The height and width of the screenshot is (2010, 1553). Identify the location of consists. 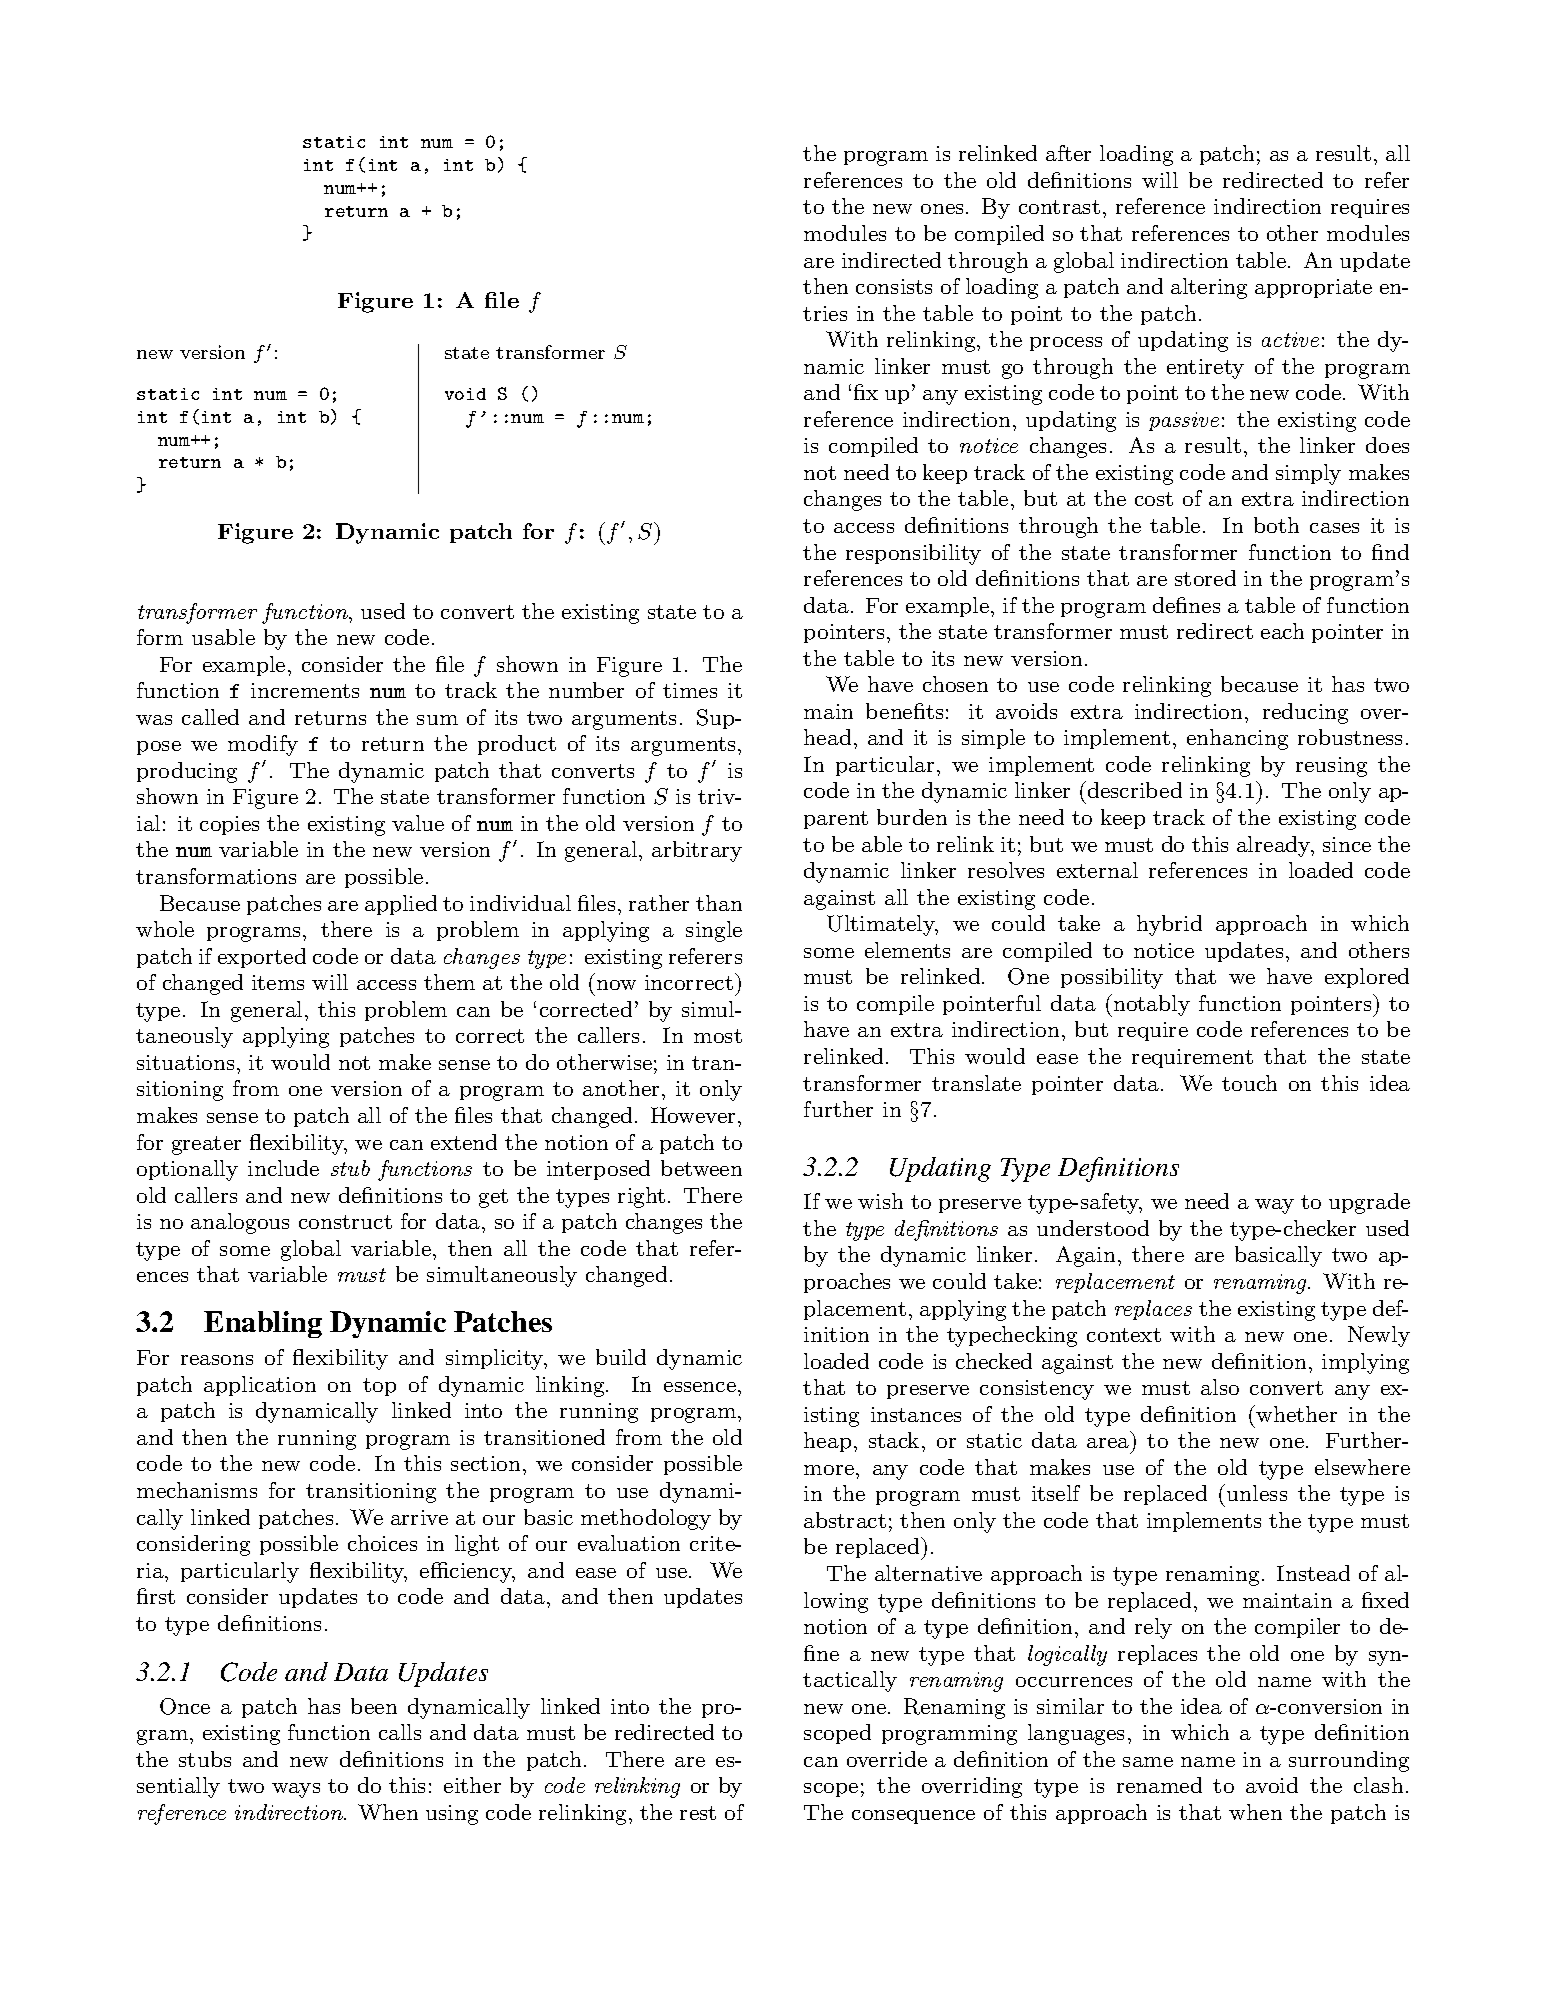
(894, 286).
